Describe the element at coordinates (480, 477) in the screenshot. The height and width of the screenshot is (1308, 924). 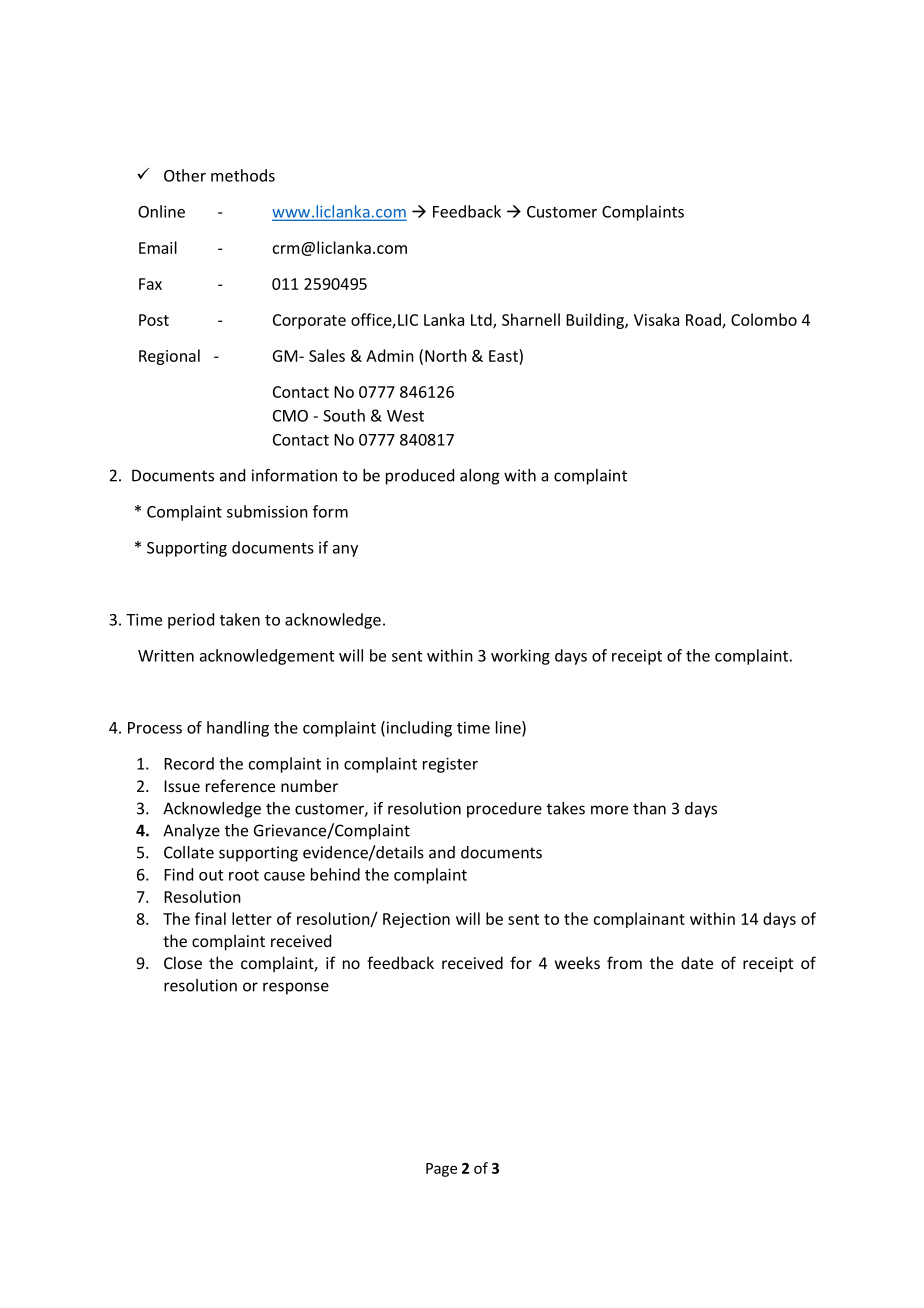
I see `along` at that location.
